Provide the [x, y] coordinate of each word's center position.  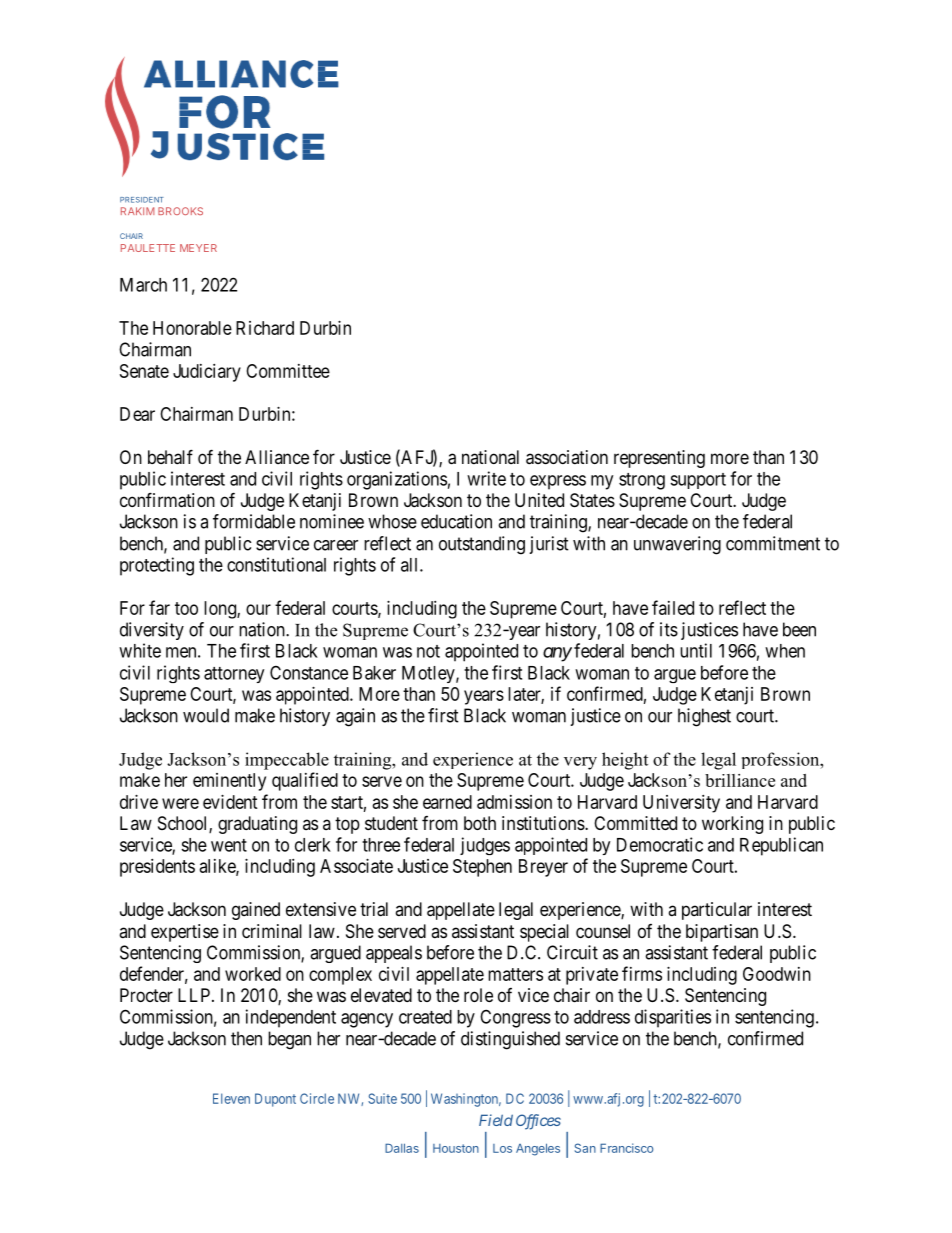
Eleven [231, 1098]
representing [659, 459]
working [732, 825]
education [456, 521]
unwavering [677, 545]
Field [496, 1120]
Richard [265, 328]
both [480, 823]
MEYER [198, 248]
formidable [254, 521]
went [229, 845]
